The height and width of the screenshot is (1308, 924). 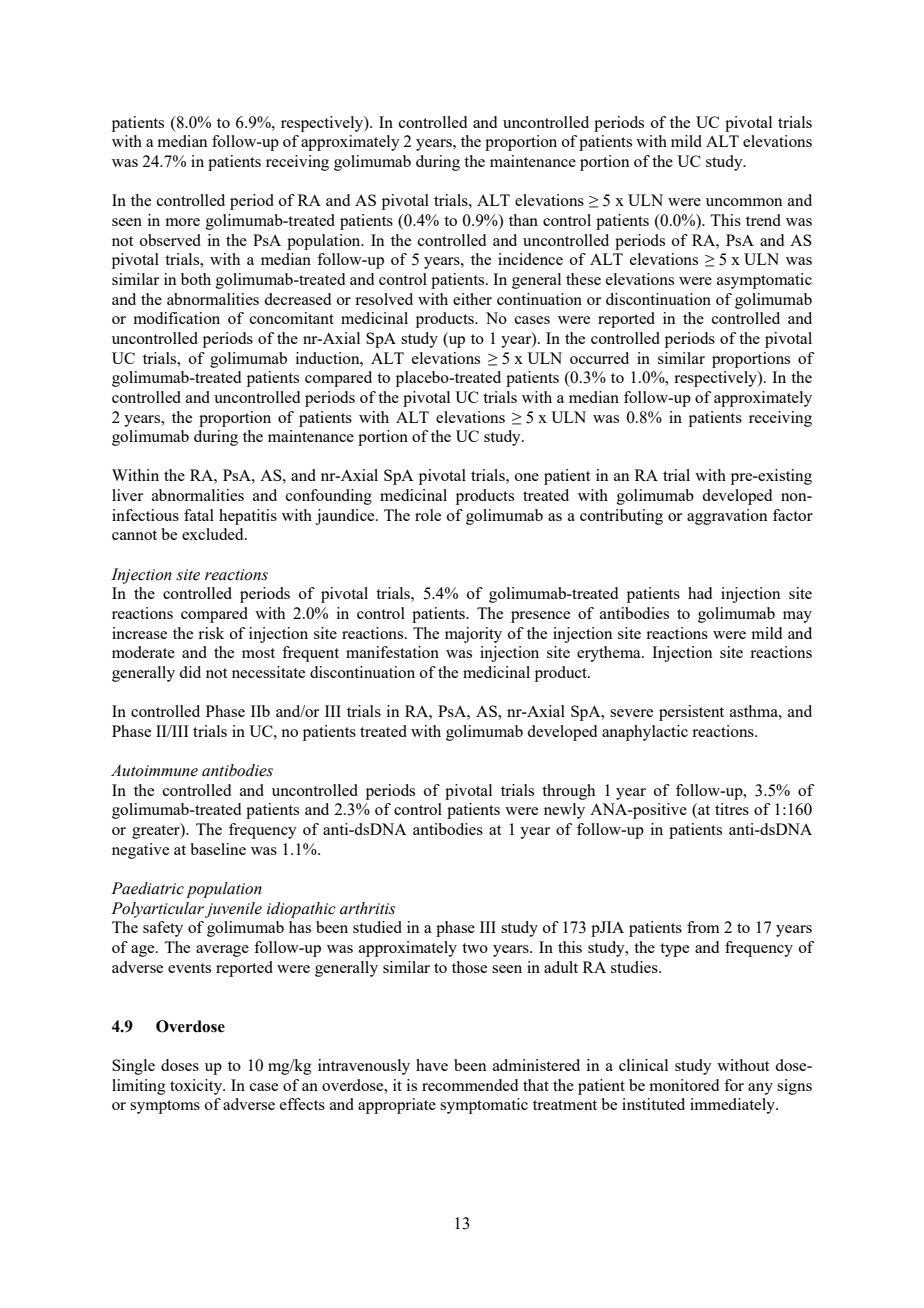 What do you see at coordinates (165, 1107) in the screenshot?
I see `symptoms` at bounding box center [165, 1107].
